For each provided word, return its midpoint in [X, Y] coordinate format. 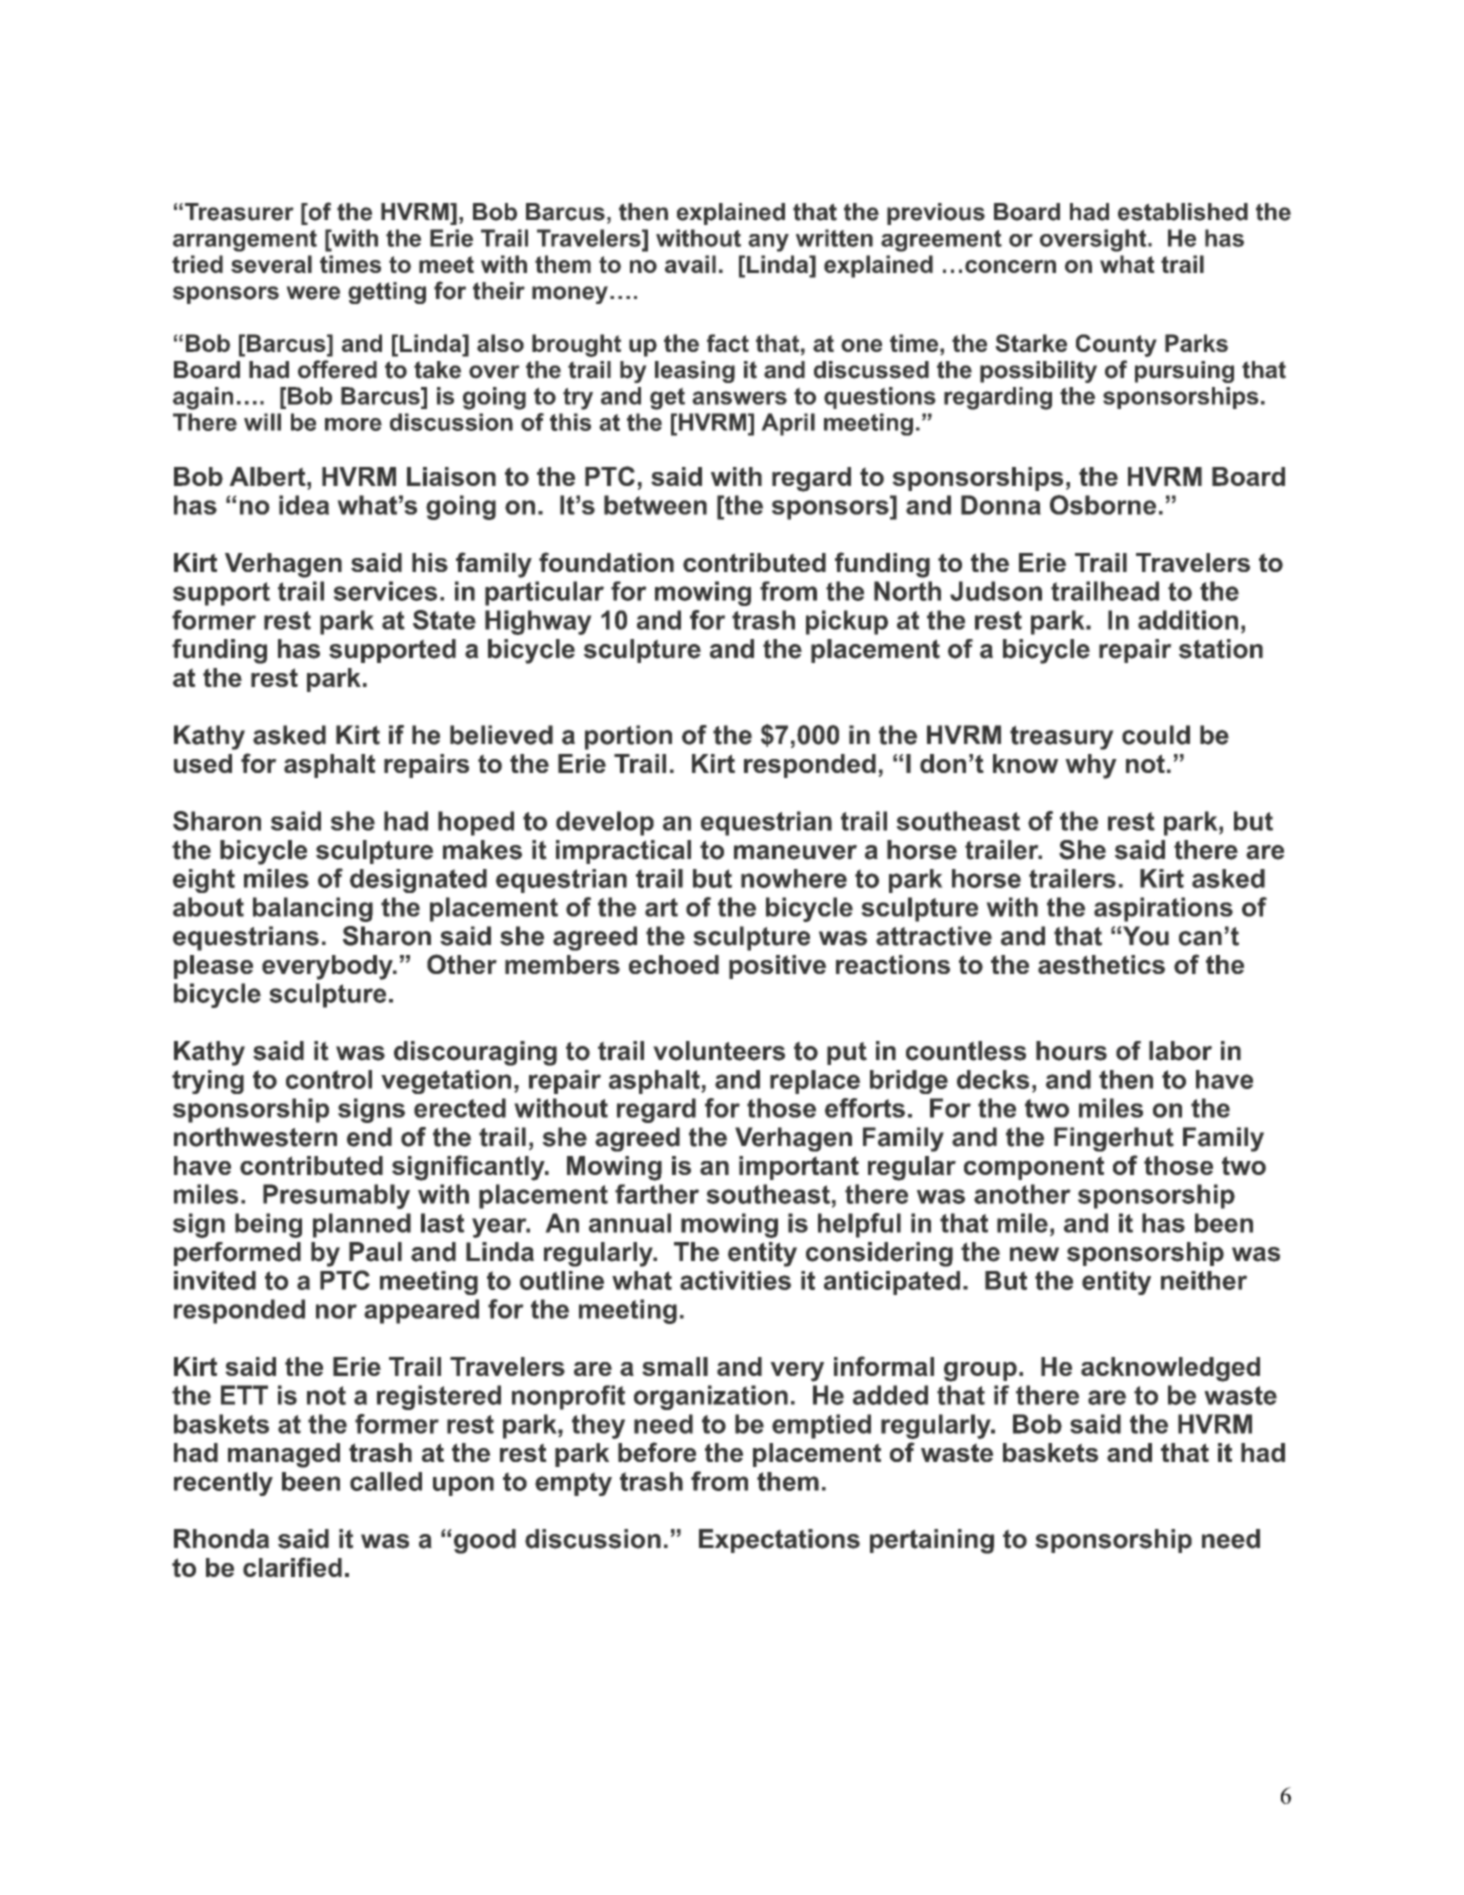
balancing [313, 909]
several [271, 264]
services [385, 591]
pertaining [932, 1541]
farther [657, 1194]
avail [690, 264]
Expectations [779, 1541]
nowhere [794, 878]
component [1034, 1168]
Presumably [336, 1196]
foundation [606, 562]
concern [1010, 266]
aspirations [1163, 909]
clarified [292, 1567]
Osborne [1103, 505]
